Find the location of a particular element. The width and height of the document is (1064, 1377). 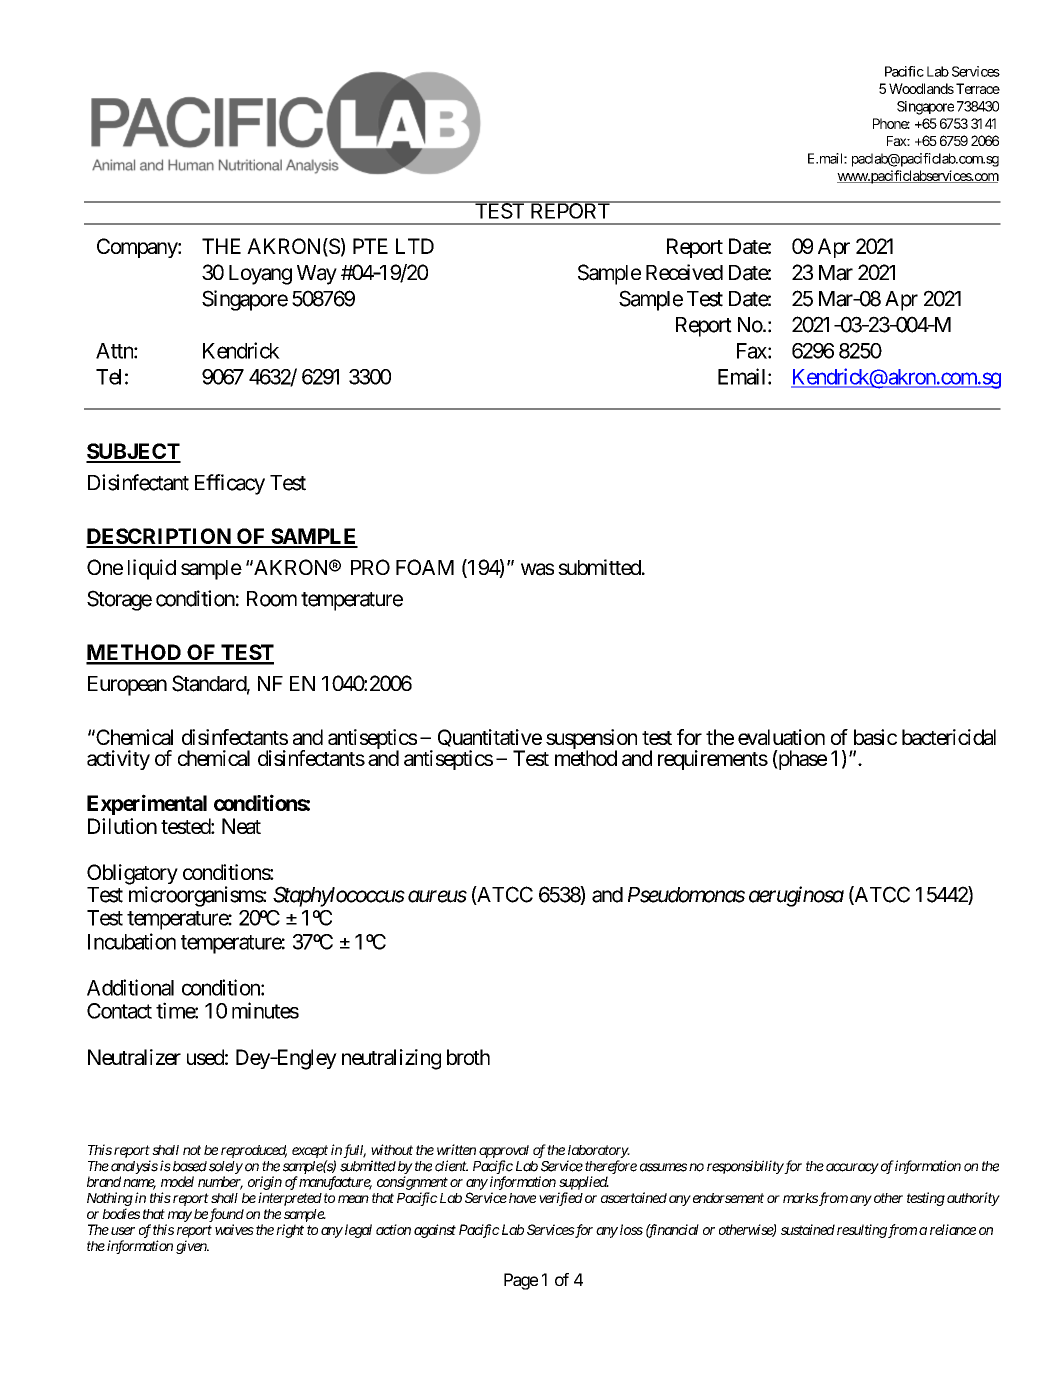

PTE is located at coordinates (370, 246).
